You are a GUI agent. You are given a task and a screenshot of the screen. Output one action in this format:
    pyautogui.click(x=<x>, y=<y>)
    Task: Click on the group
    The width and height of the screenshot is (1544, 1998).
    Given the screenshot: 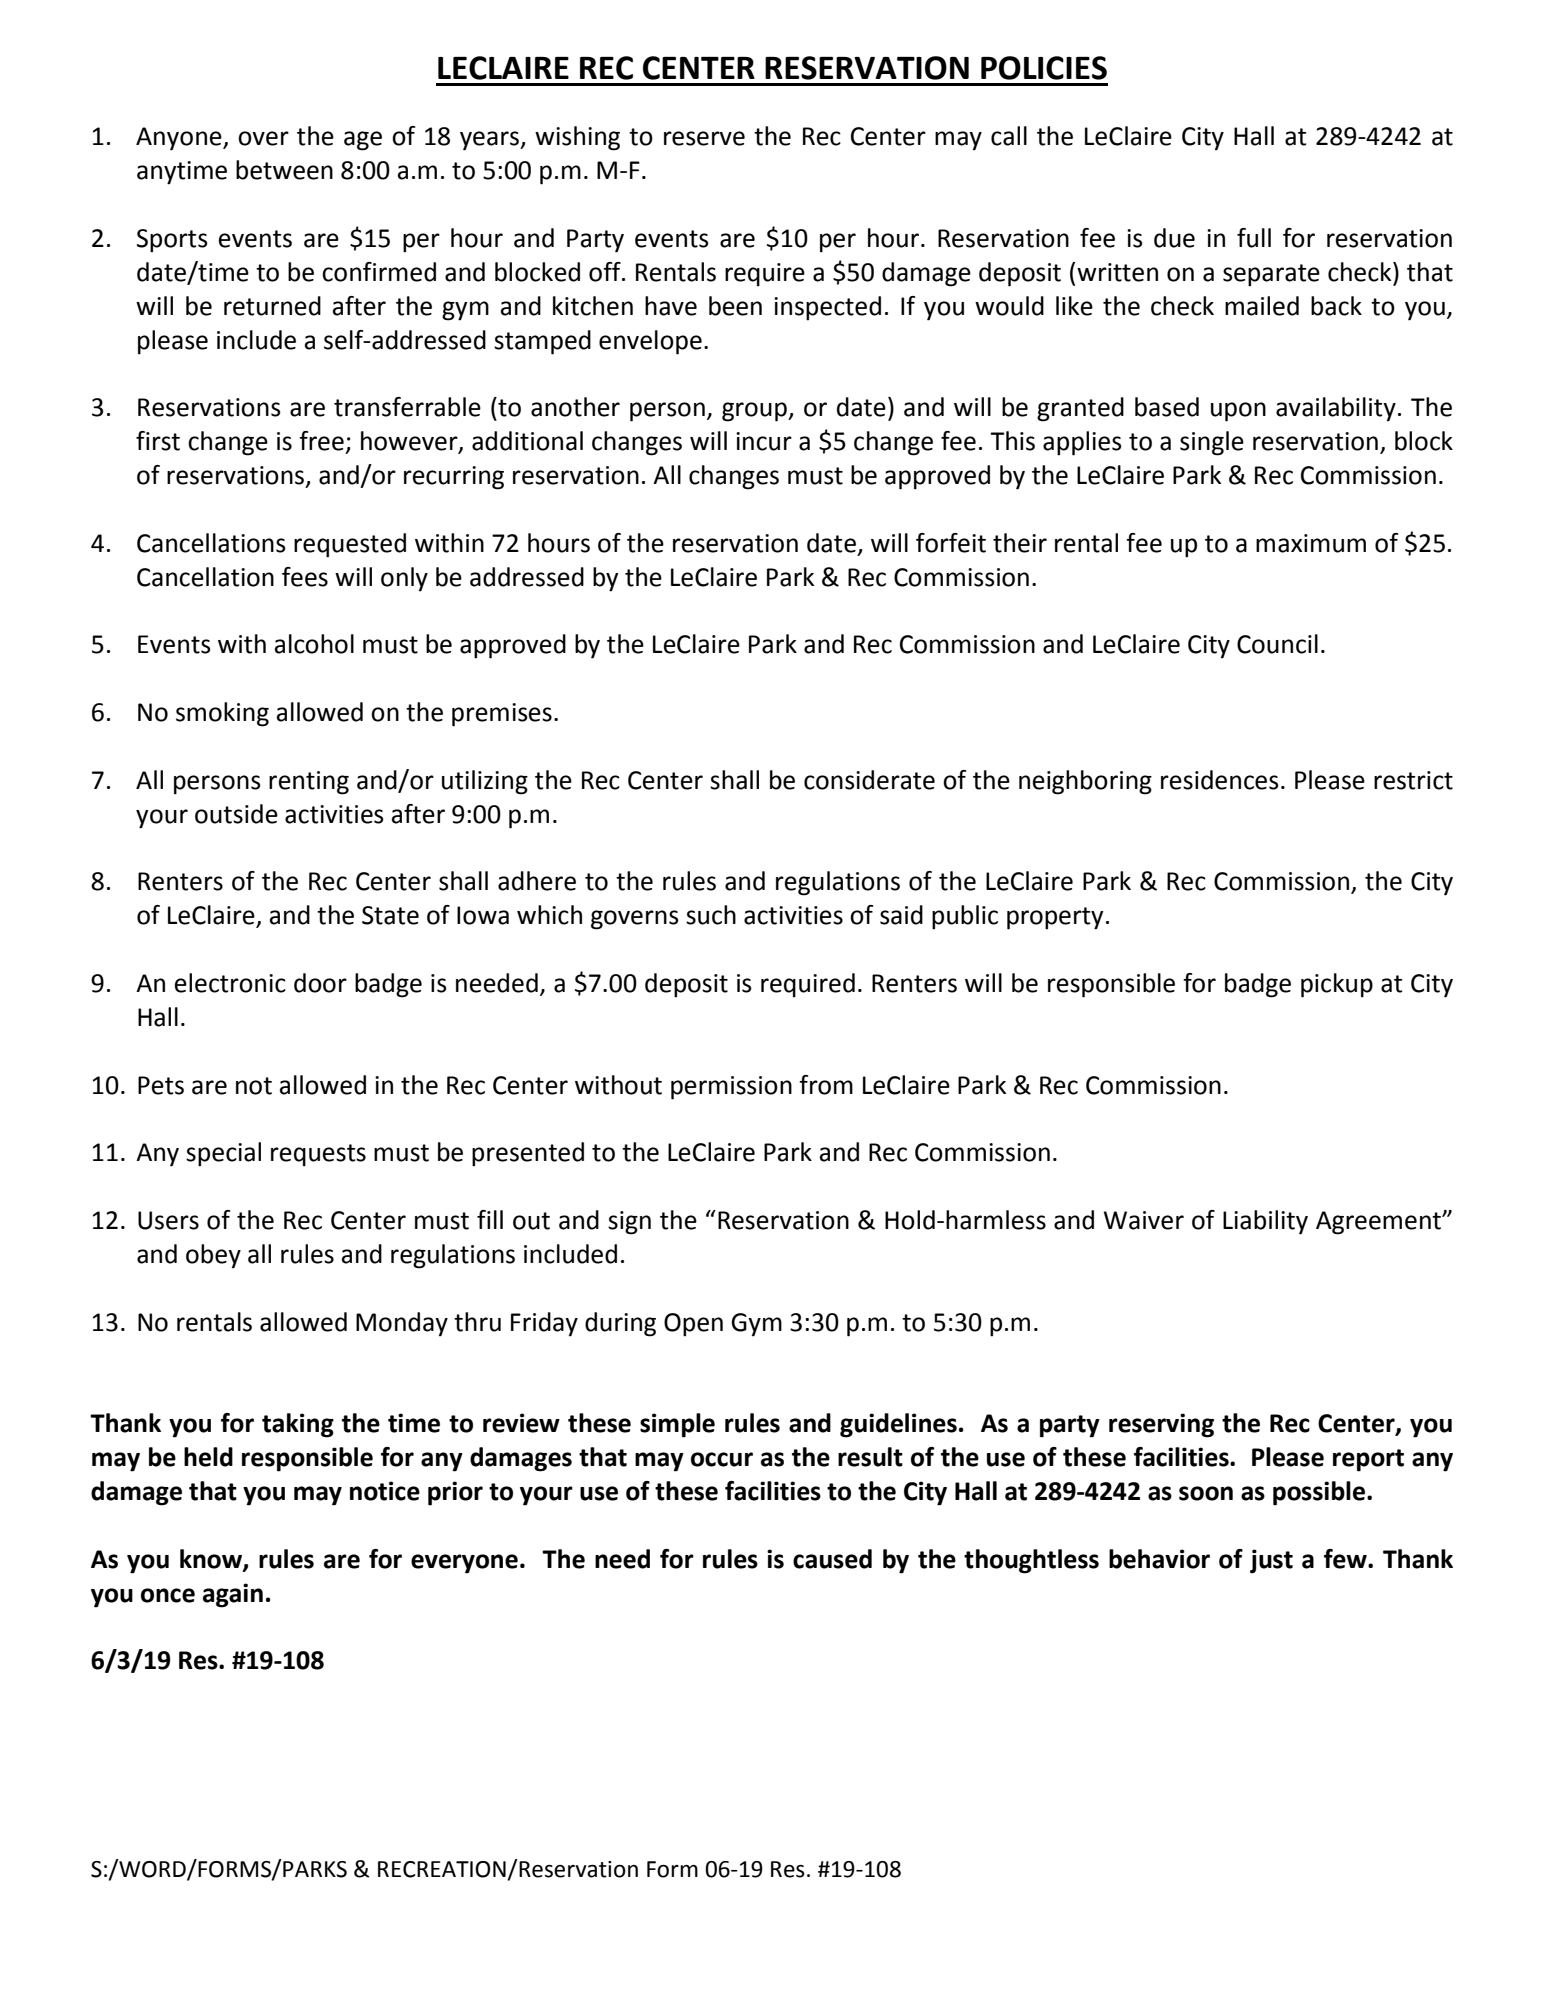 What is the action you would take?
    pyautogui.click(x=755, y=412)
